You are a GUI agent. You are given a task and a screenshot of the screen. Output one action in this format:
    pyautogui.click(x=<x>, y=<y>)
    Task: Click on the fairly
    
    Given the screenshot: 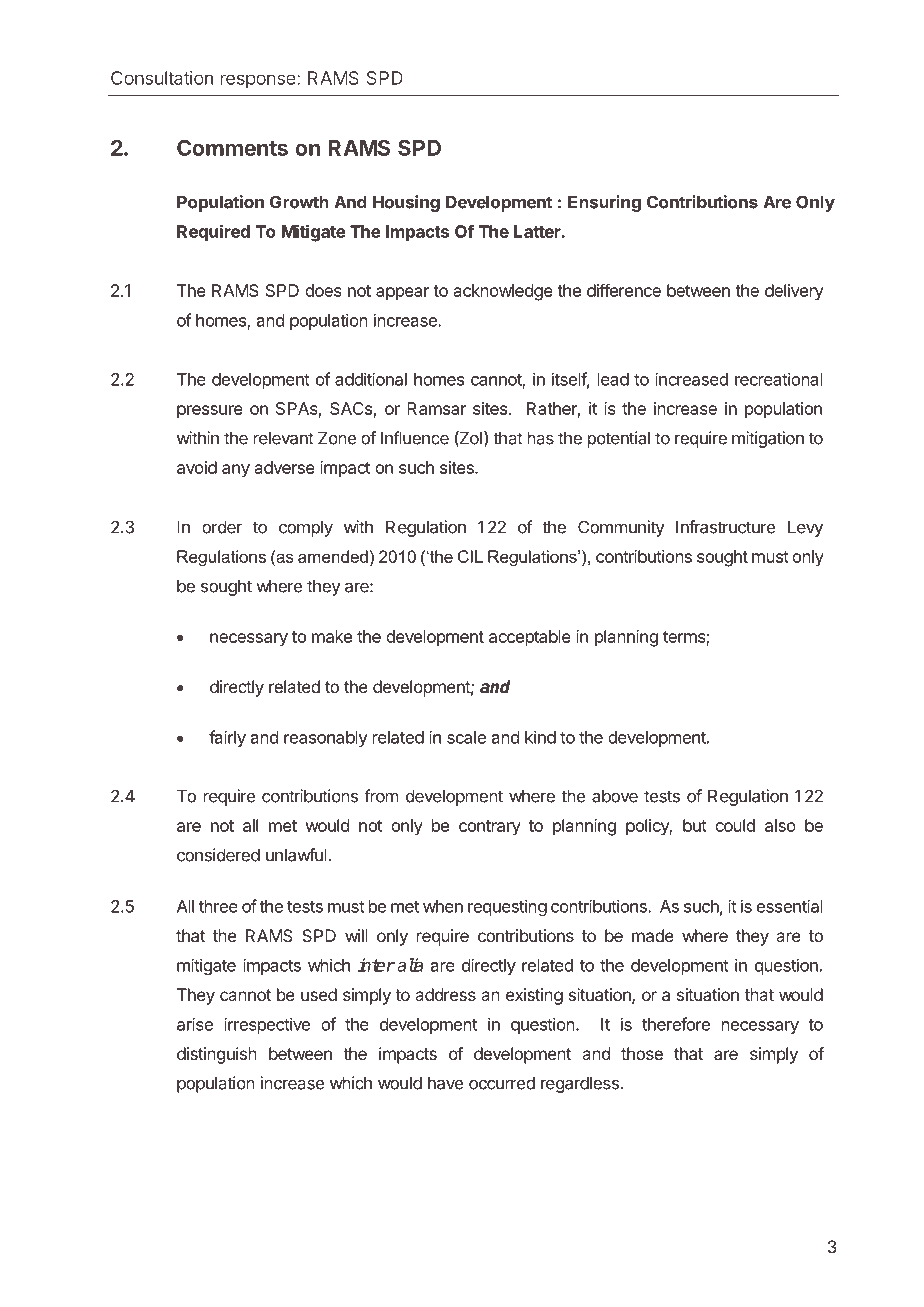 What is the action you would take?
    pyautogui.click(x=227, y=738)
